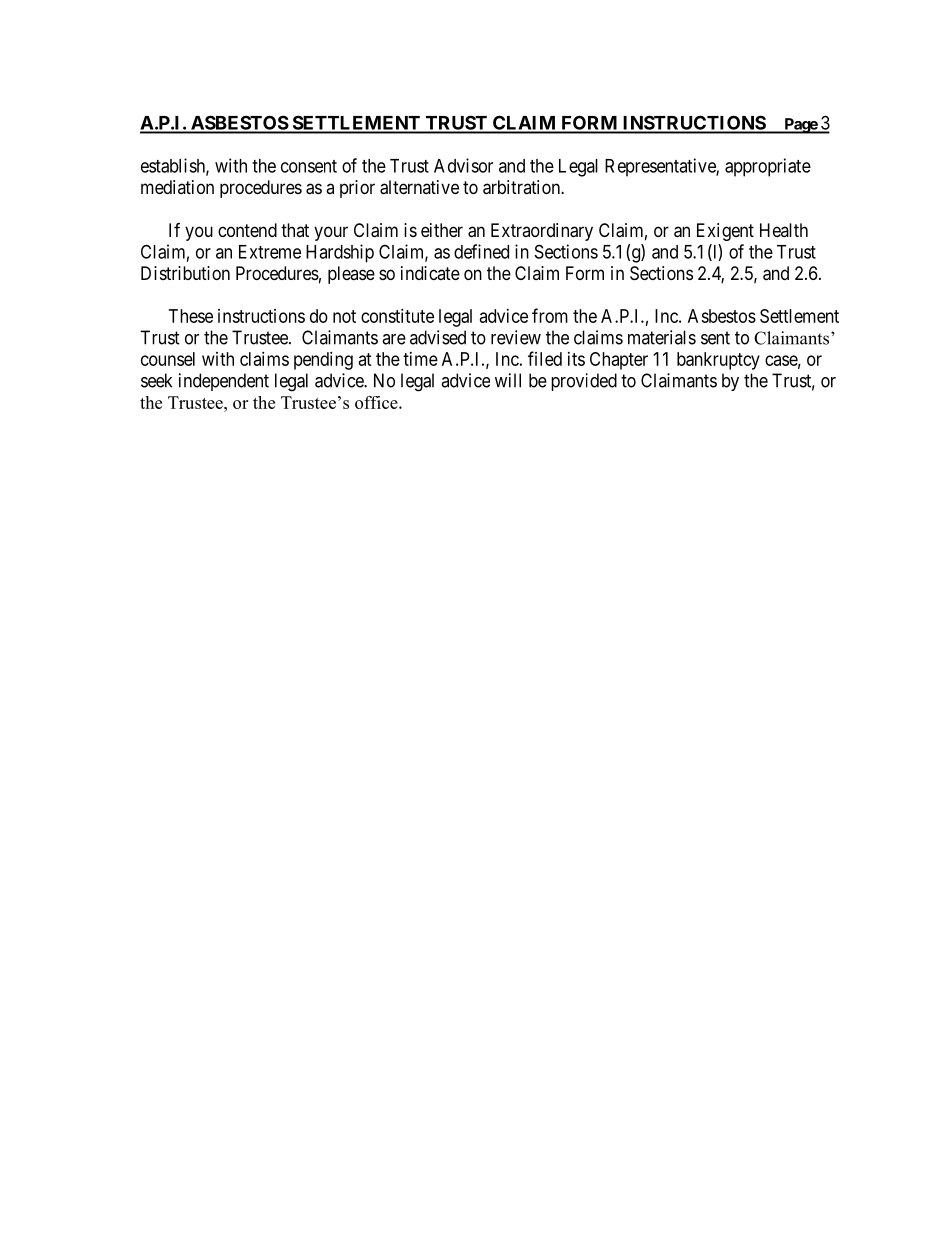 This document has height=1233, width=952. What do you see at coordinates (185, 273) in the document?
I see `Distribution` at bounding box center [185, 273].
